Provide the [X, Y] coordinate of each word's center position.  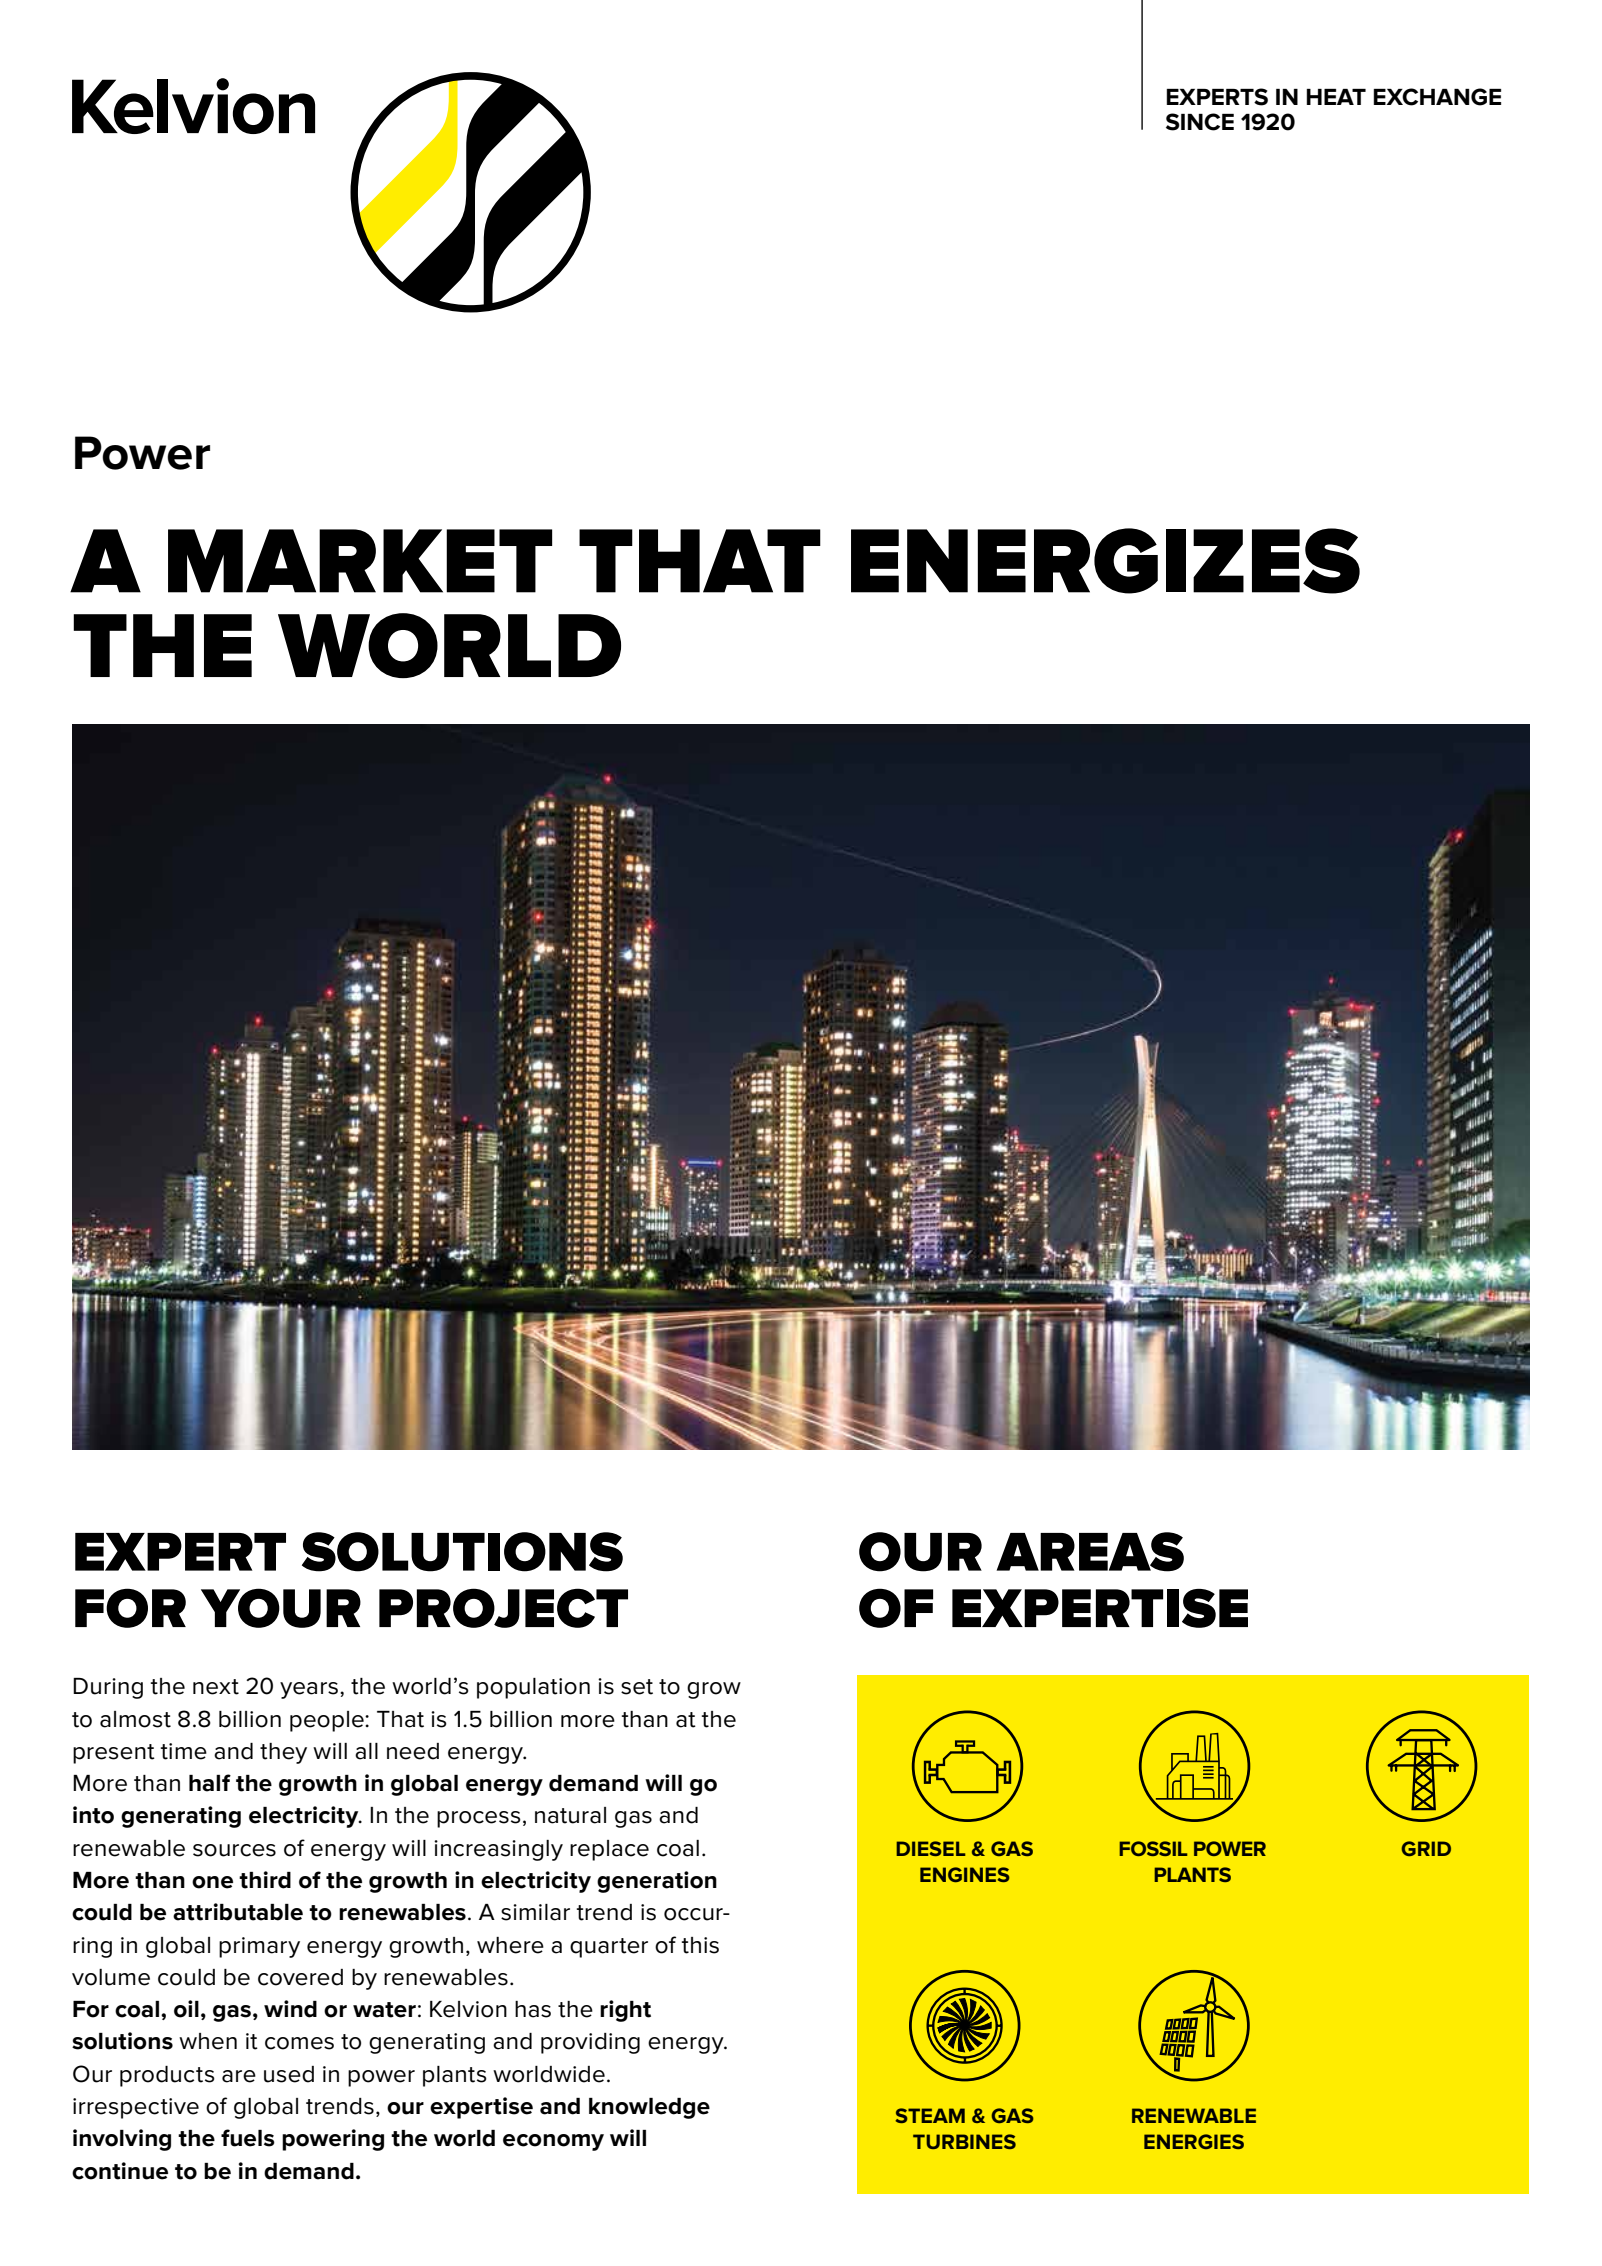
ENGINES [965, 1874]
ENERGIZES [1105, 561]
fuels [248, 2138]
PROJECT [503, 1608]
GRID [1426, 1848]
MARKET [360, 561]
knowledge [649, 2108]
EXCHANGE [1437, 97]
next [216, 1687]
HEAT [1336, 97]
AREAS [1090, 1552]
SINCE [1200, 122]
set [637, 1687]
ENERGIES [1194, 2141]
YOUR [281, 1608]
